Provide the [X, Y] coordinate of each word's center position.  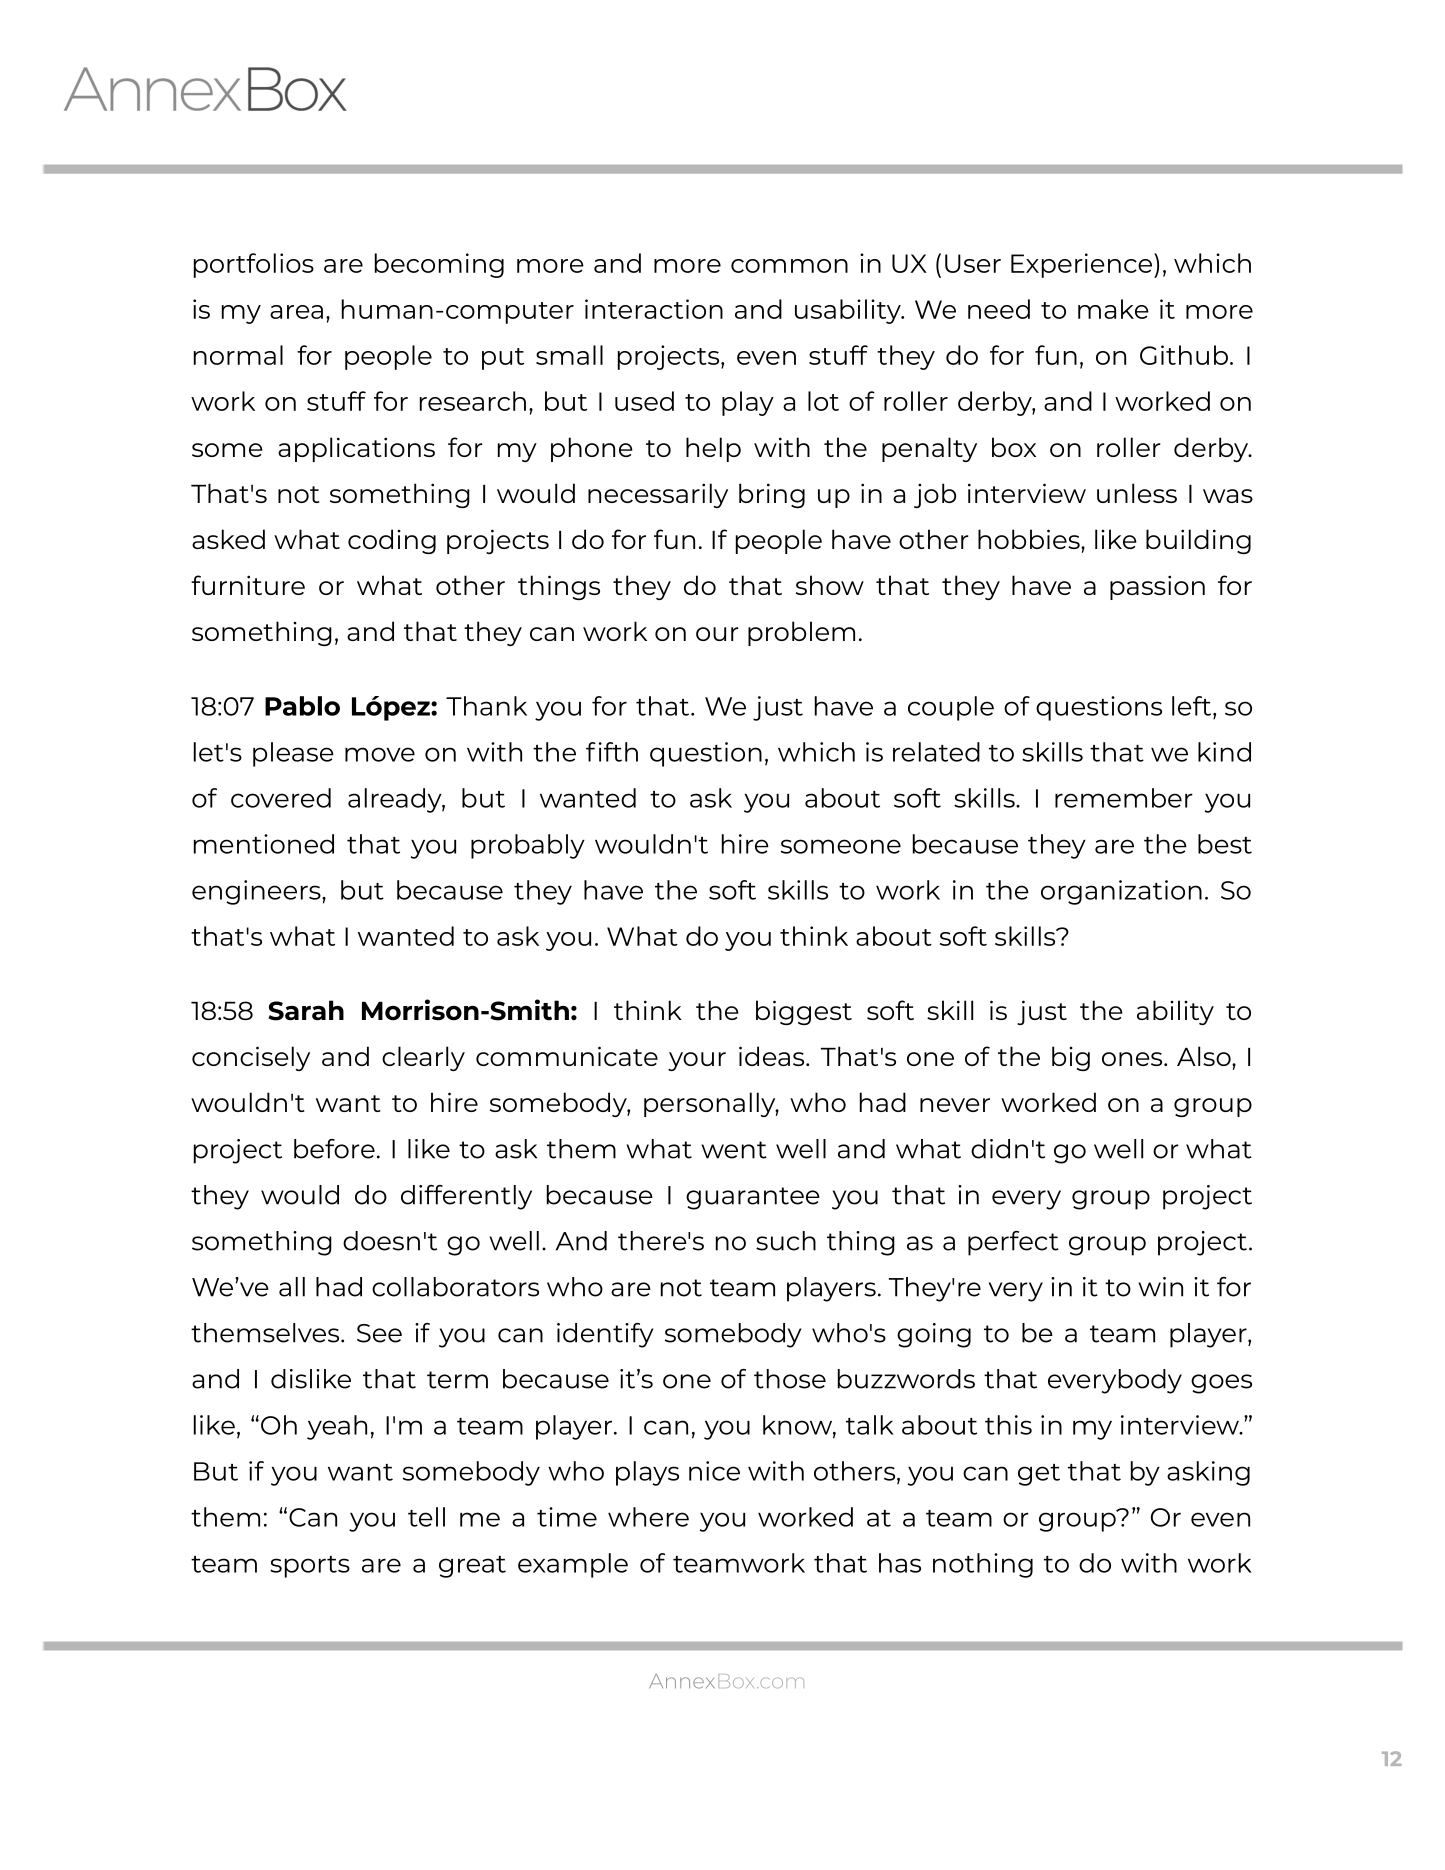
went [734, 1150]
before [334, 1149]
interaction [654, 309]
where [648, 1517]
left [1193, 706]
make [1113, 309]
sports [310, 1567]
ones [1133, 1059]
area [296, 312]
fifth [612, 752]
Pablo [302, 706]
